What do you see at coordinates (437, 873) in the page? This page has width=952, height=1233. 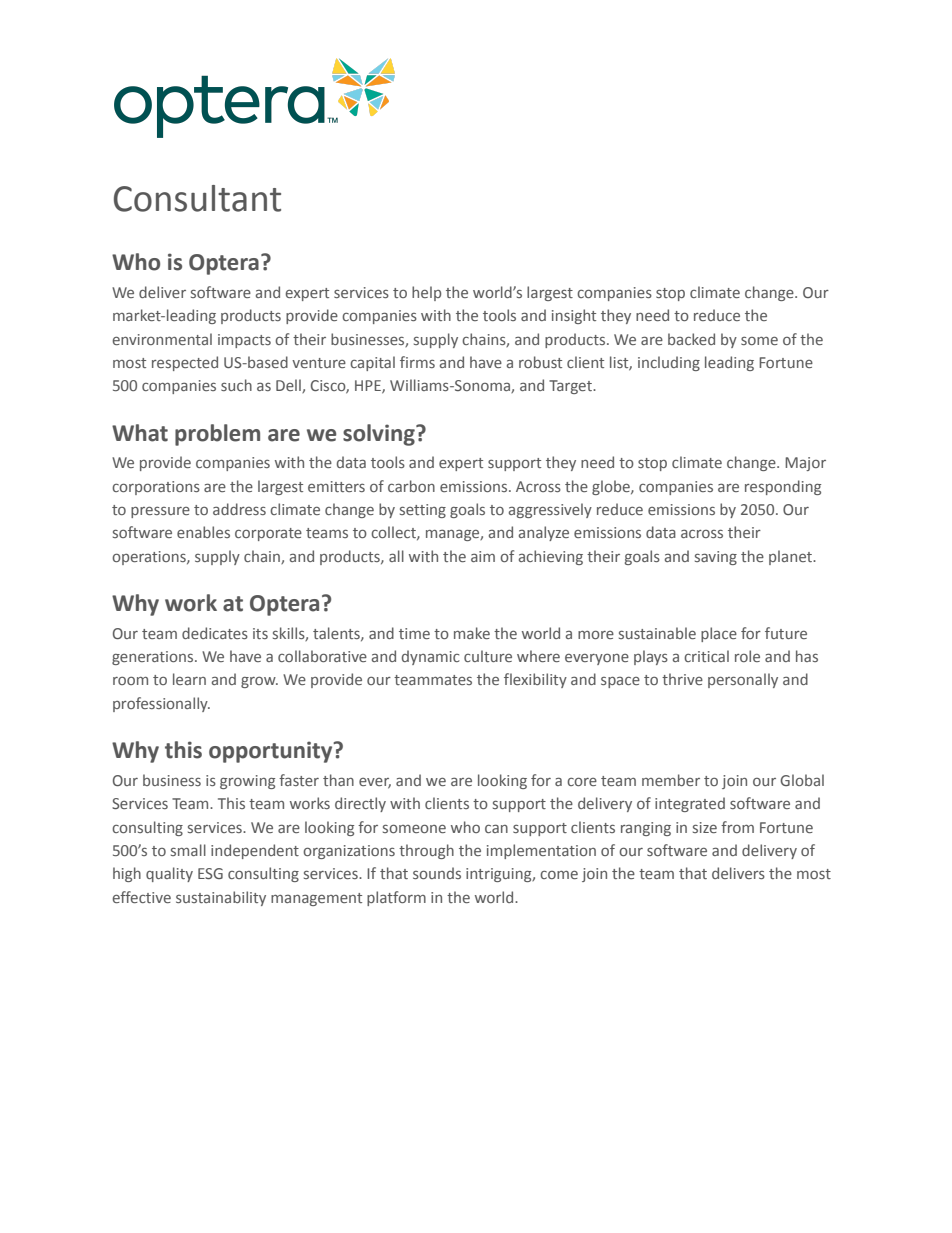 I see `sounds` at bounding box center [437, 873].
